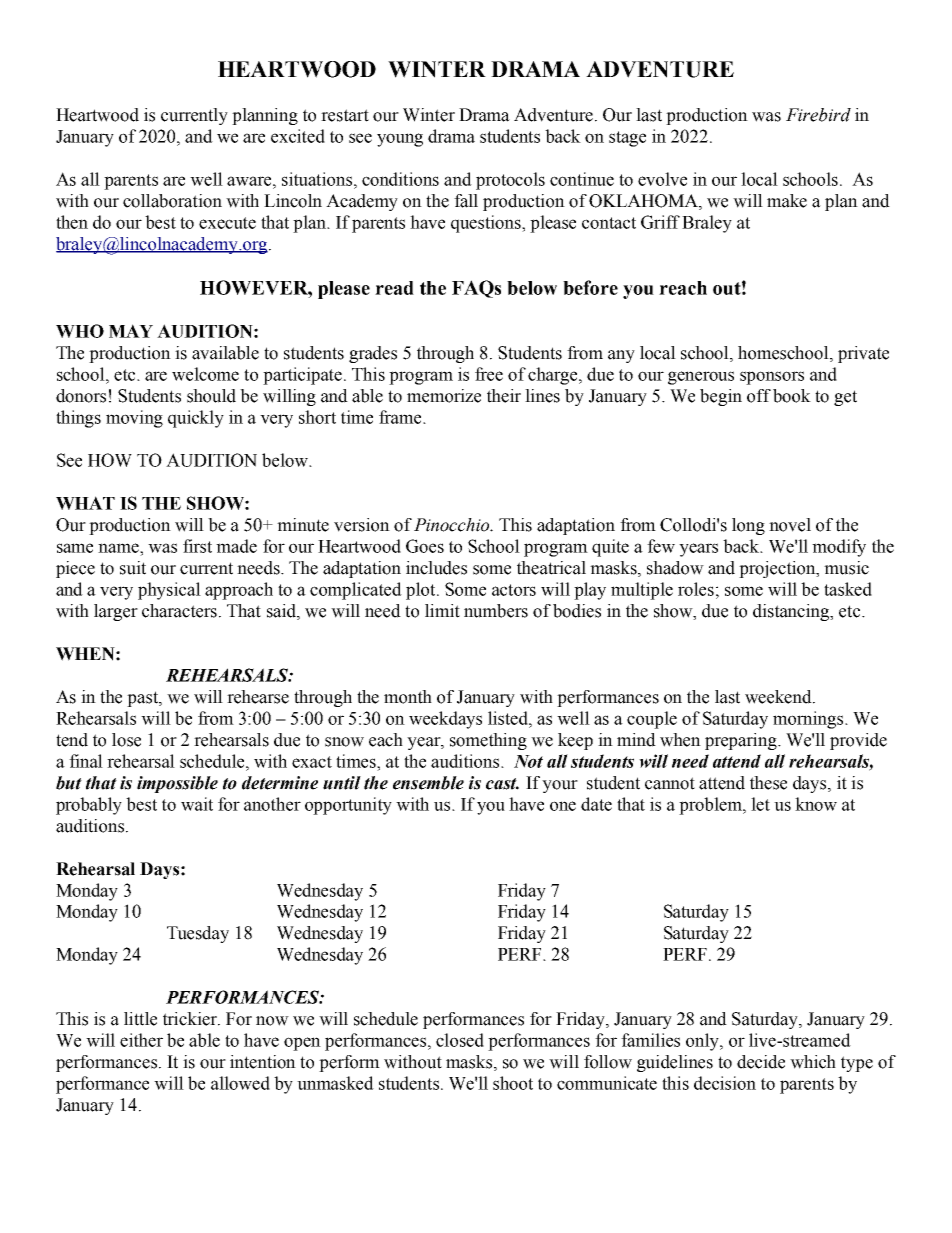  I want to click on collaboration, so click(172, 201).
